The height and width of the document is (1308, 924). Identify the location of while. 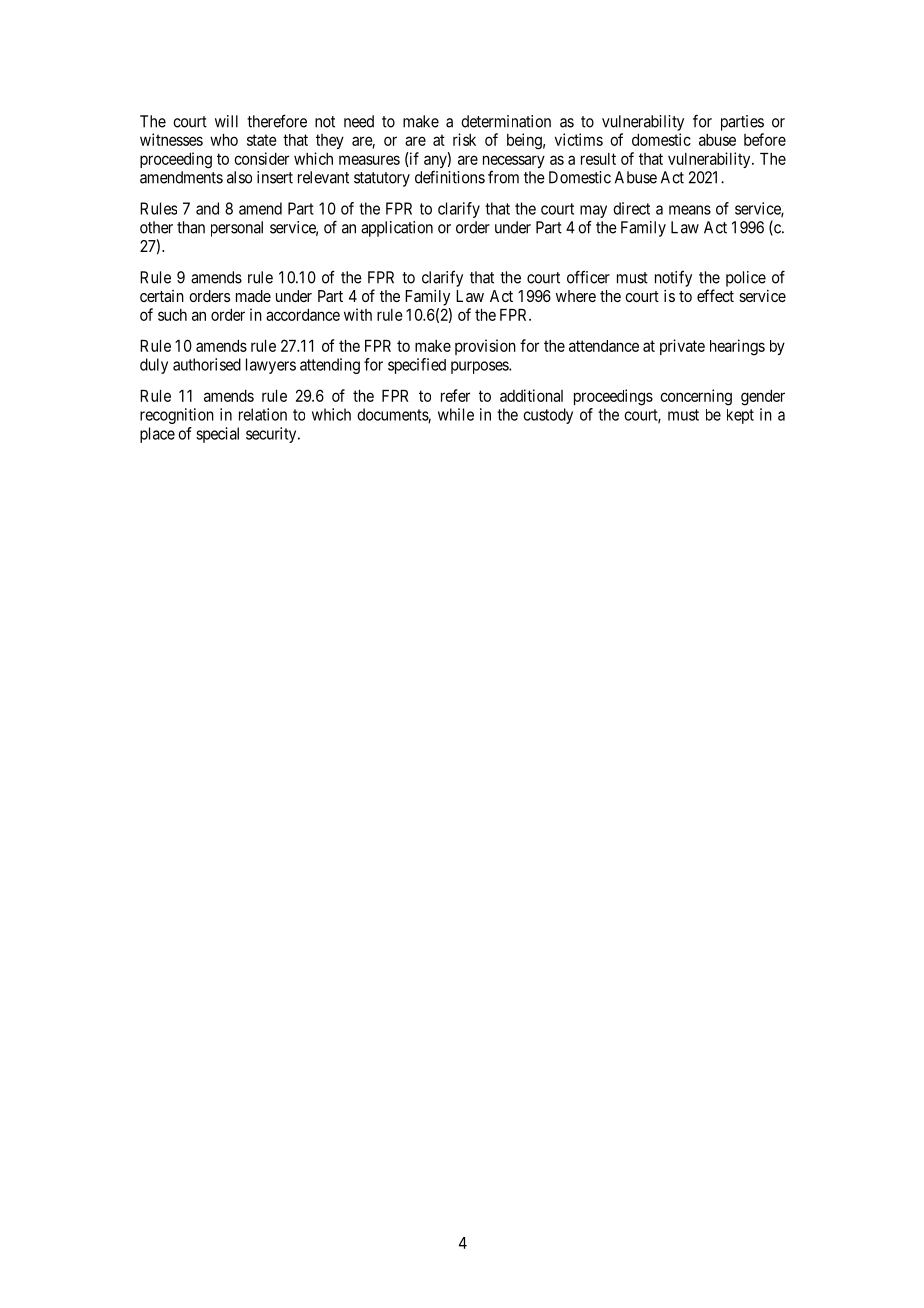
(456, 414).
